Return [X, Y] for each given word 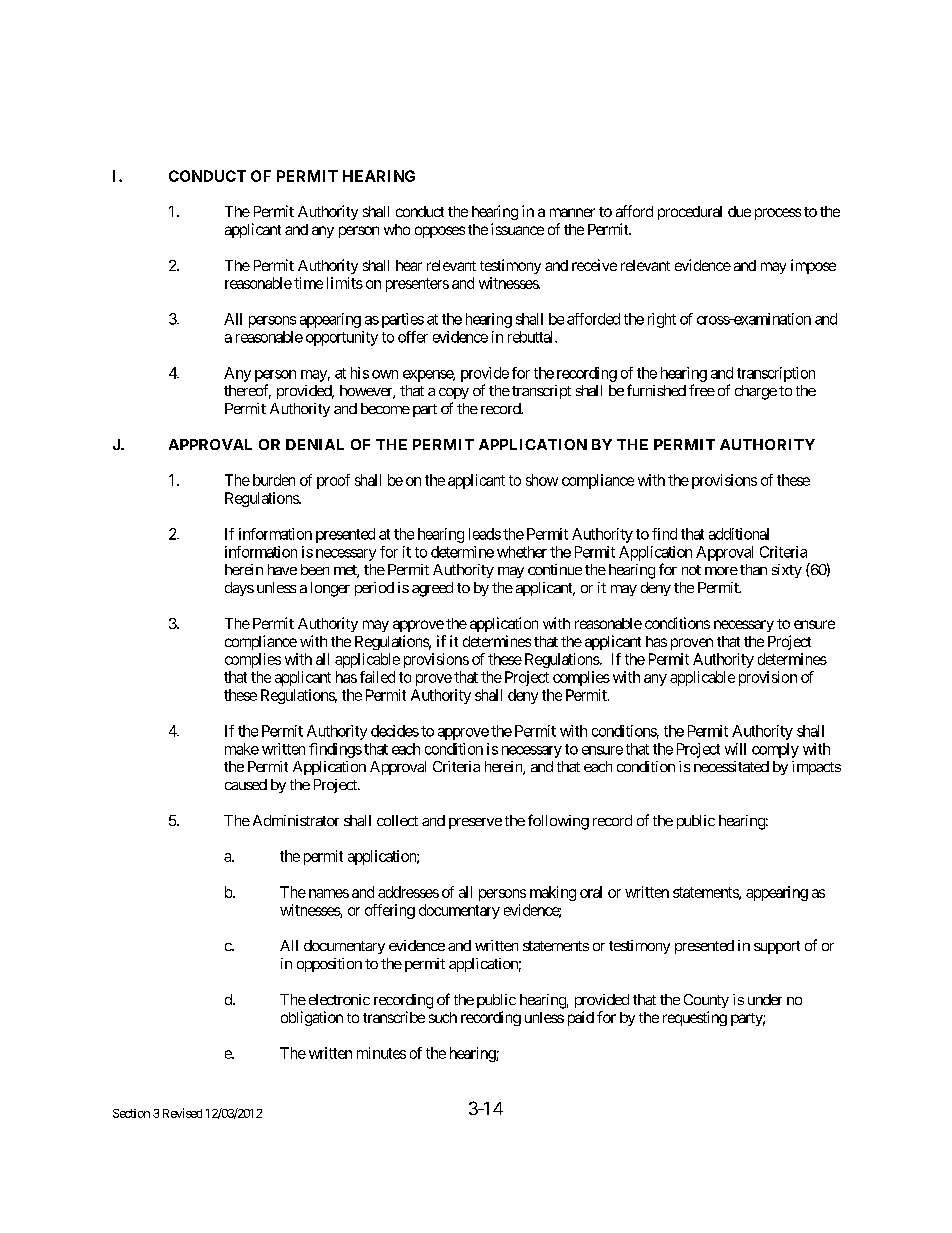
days [239, 589]
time [308, 283]
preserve [475, 823]
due [739, 211]
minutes [381, 1053]
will [735, 749]
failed [377, 677]
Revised [182, 1113]
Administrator [296, 820]
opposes [440, 232]
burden [274, 480]
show [542, 480]
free [702, 390]
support [777, 947]
